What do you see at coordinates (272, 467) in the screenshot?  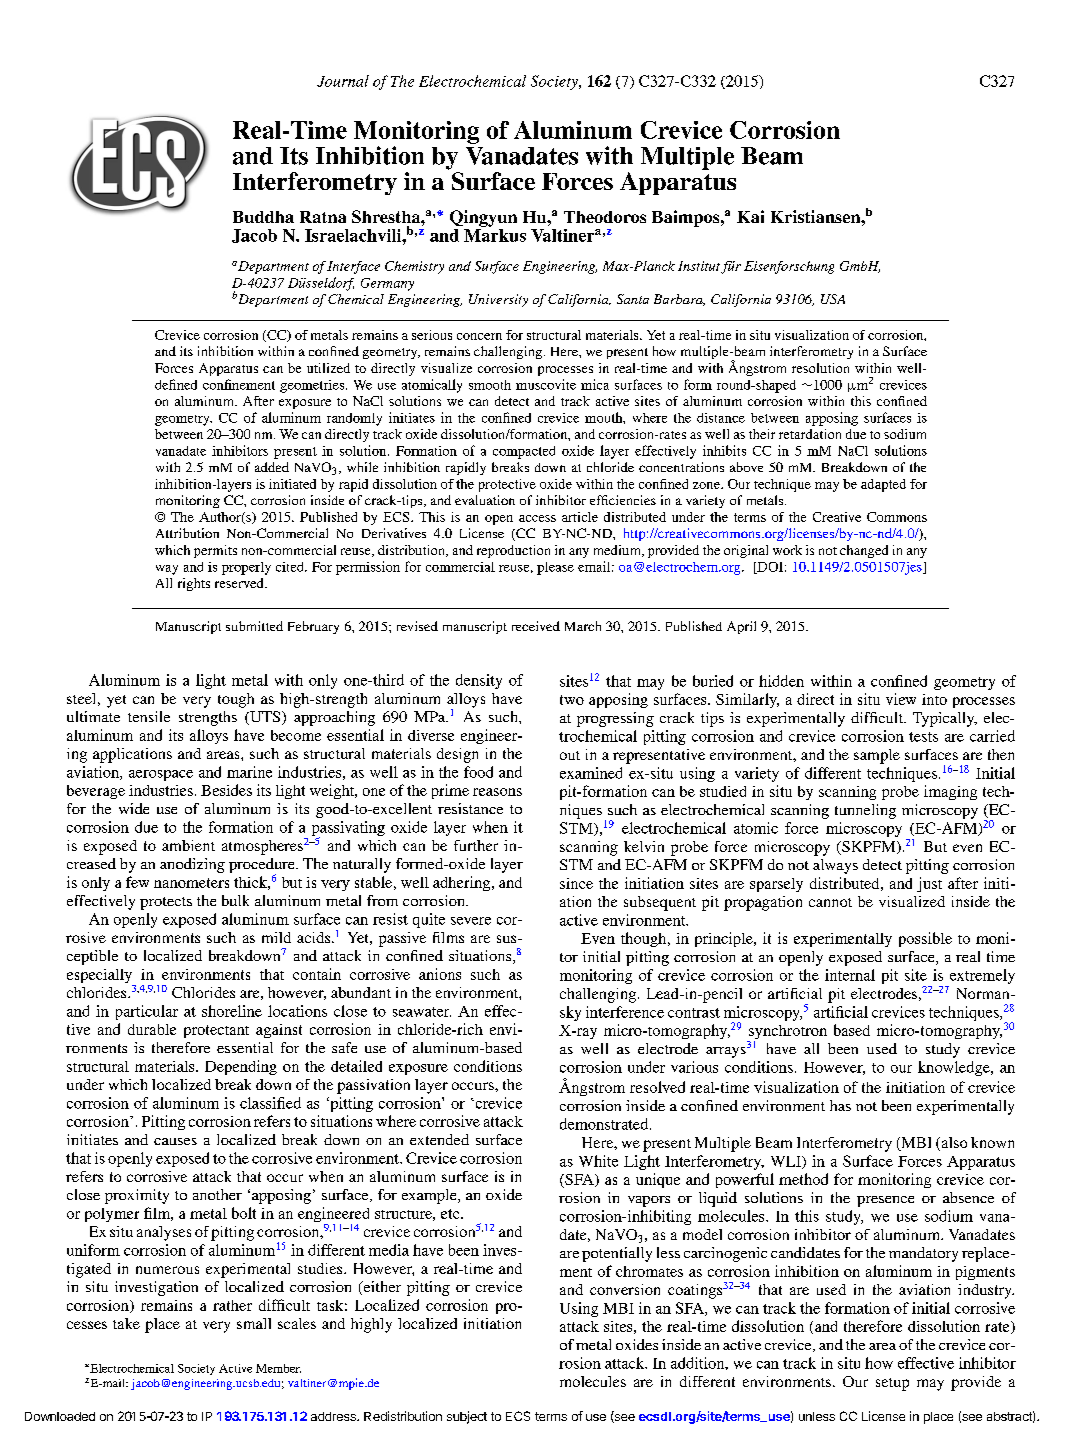 I see `added` at bounding box center [272, 467].
